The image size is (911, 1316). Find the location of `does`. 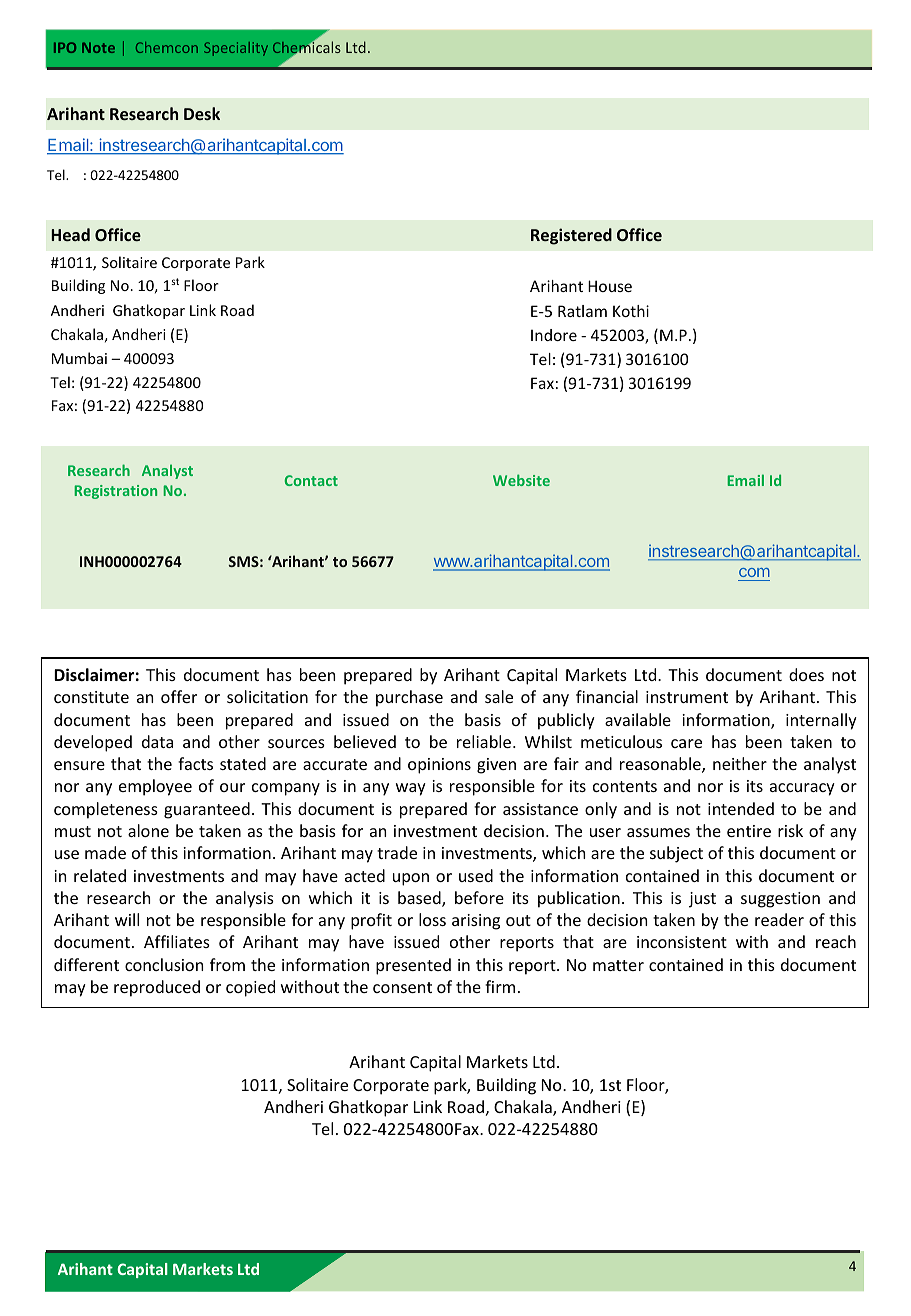

does is located at coordinates (806, 674).
